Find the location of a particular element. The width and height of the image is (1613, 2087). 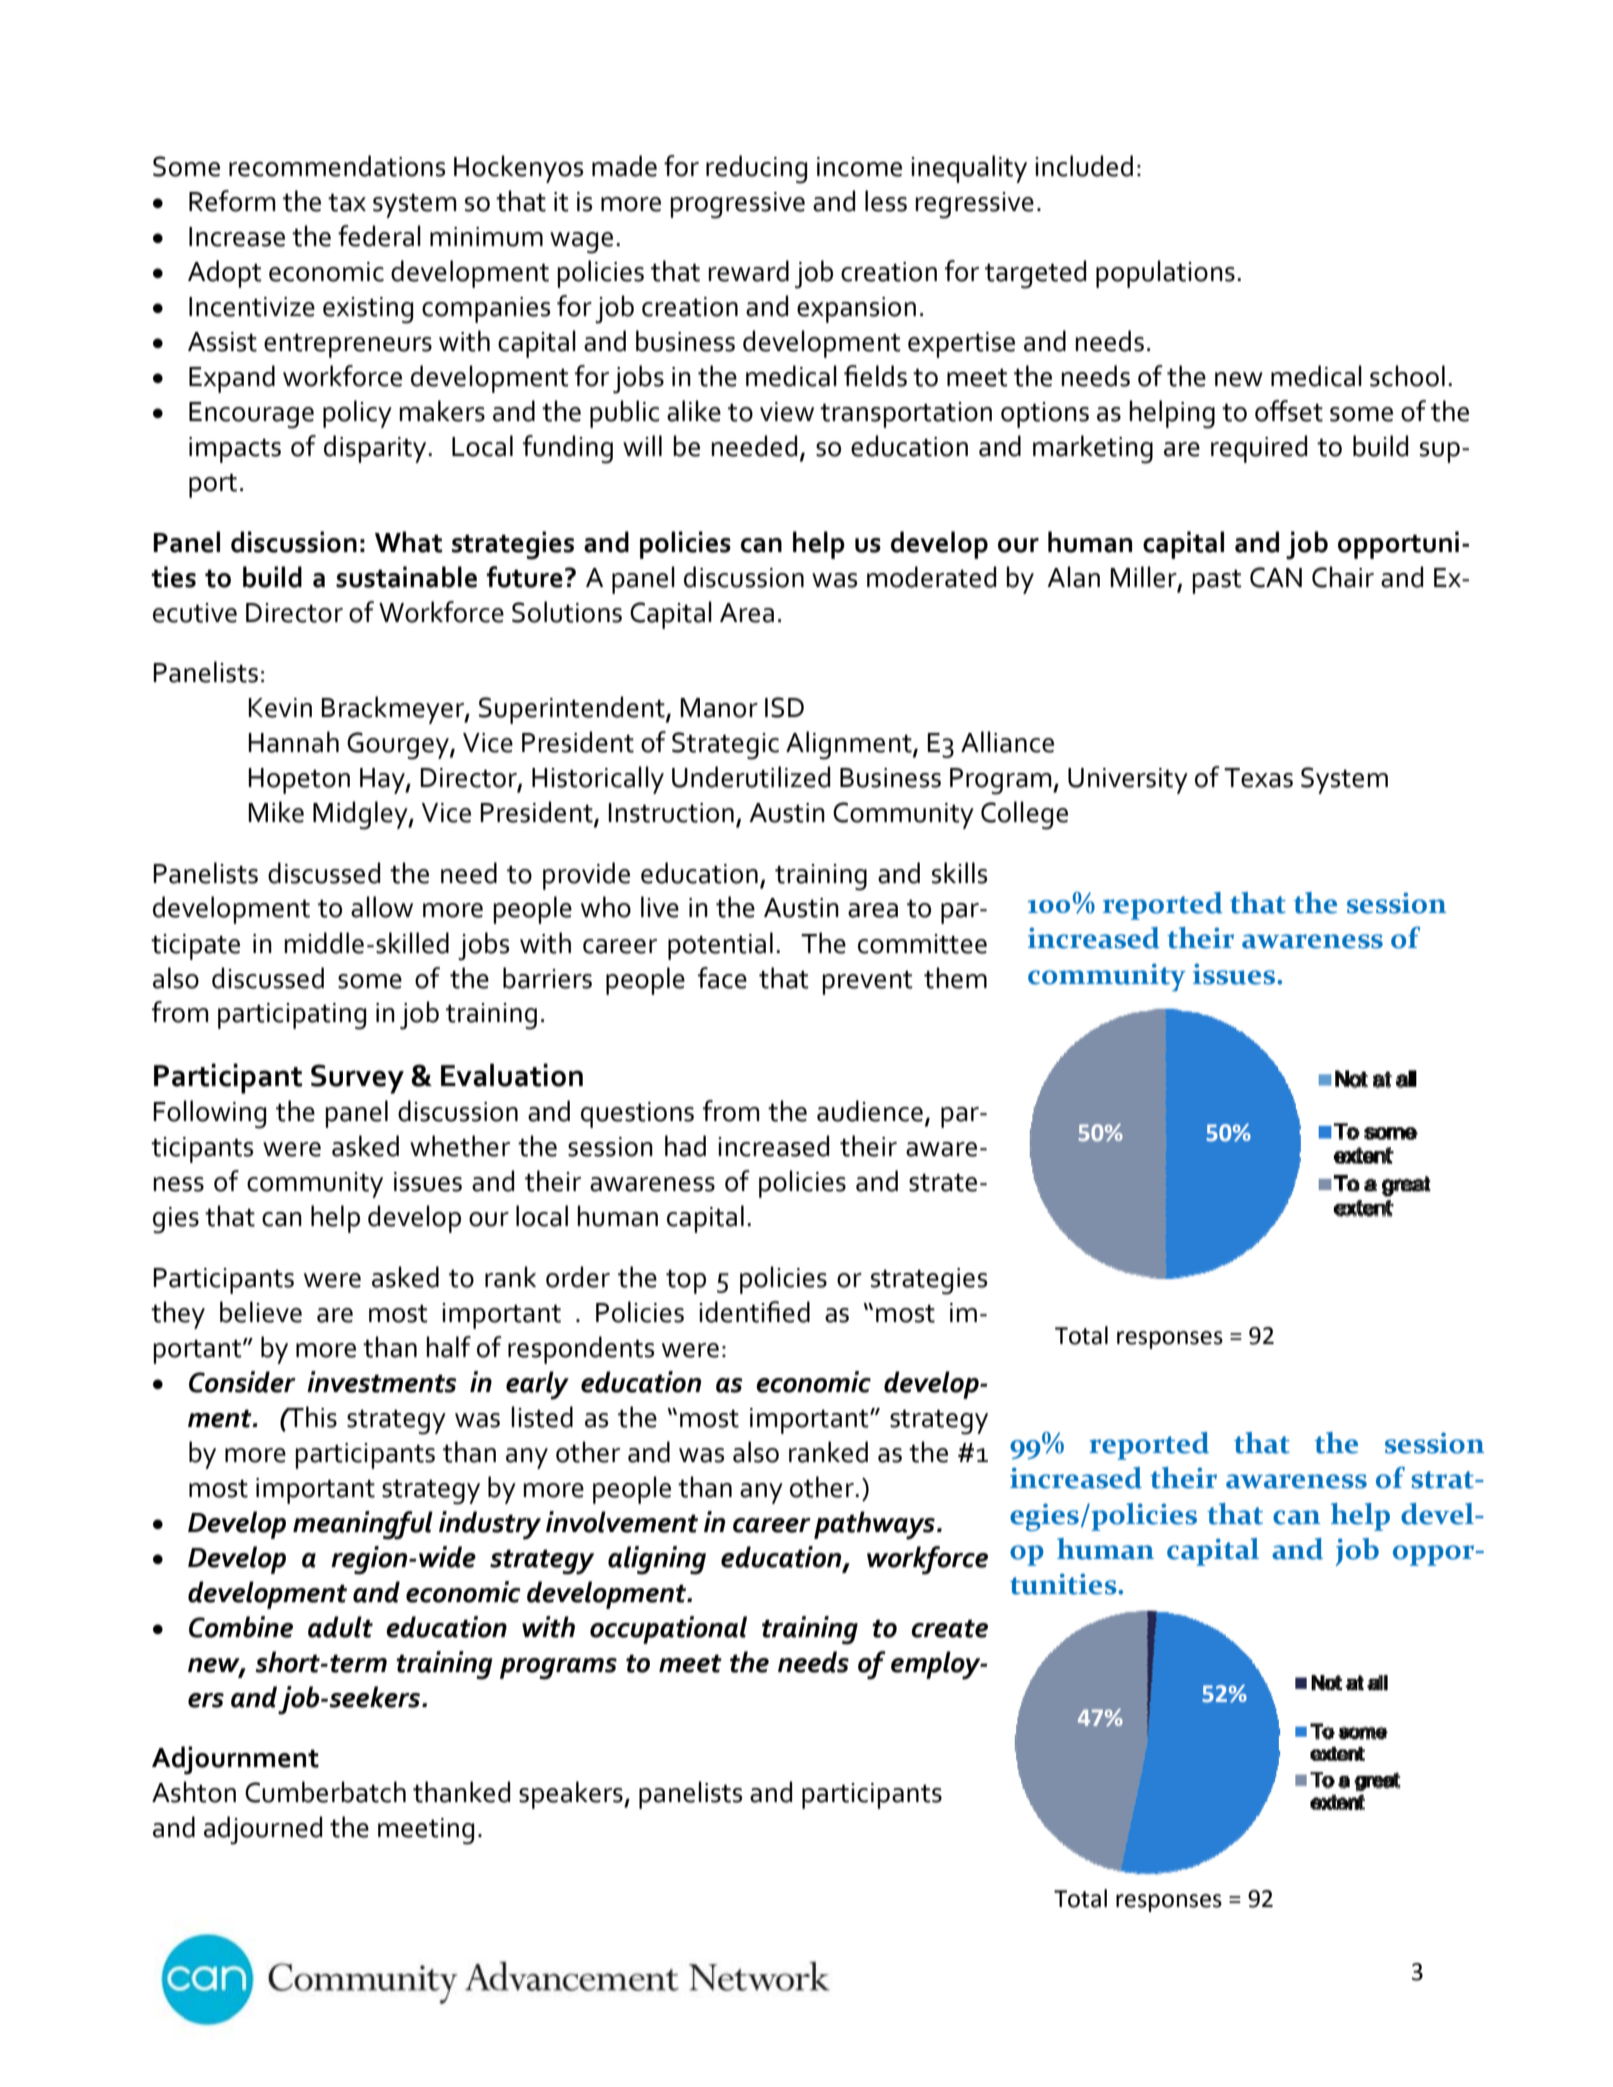

face is located at coordinates (722, 978).
